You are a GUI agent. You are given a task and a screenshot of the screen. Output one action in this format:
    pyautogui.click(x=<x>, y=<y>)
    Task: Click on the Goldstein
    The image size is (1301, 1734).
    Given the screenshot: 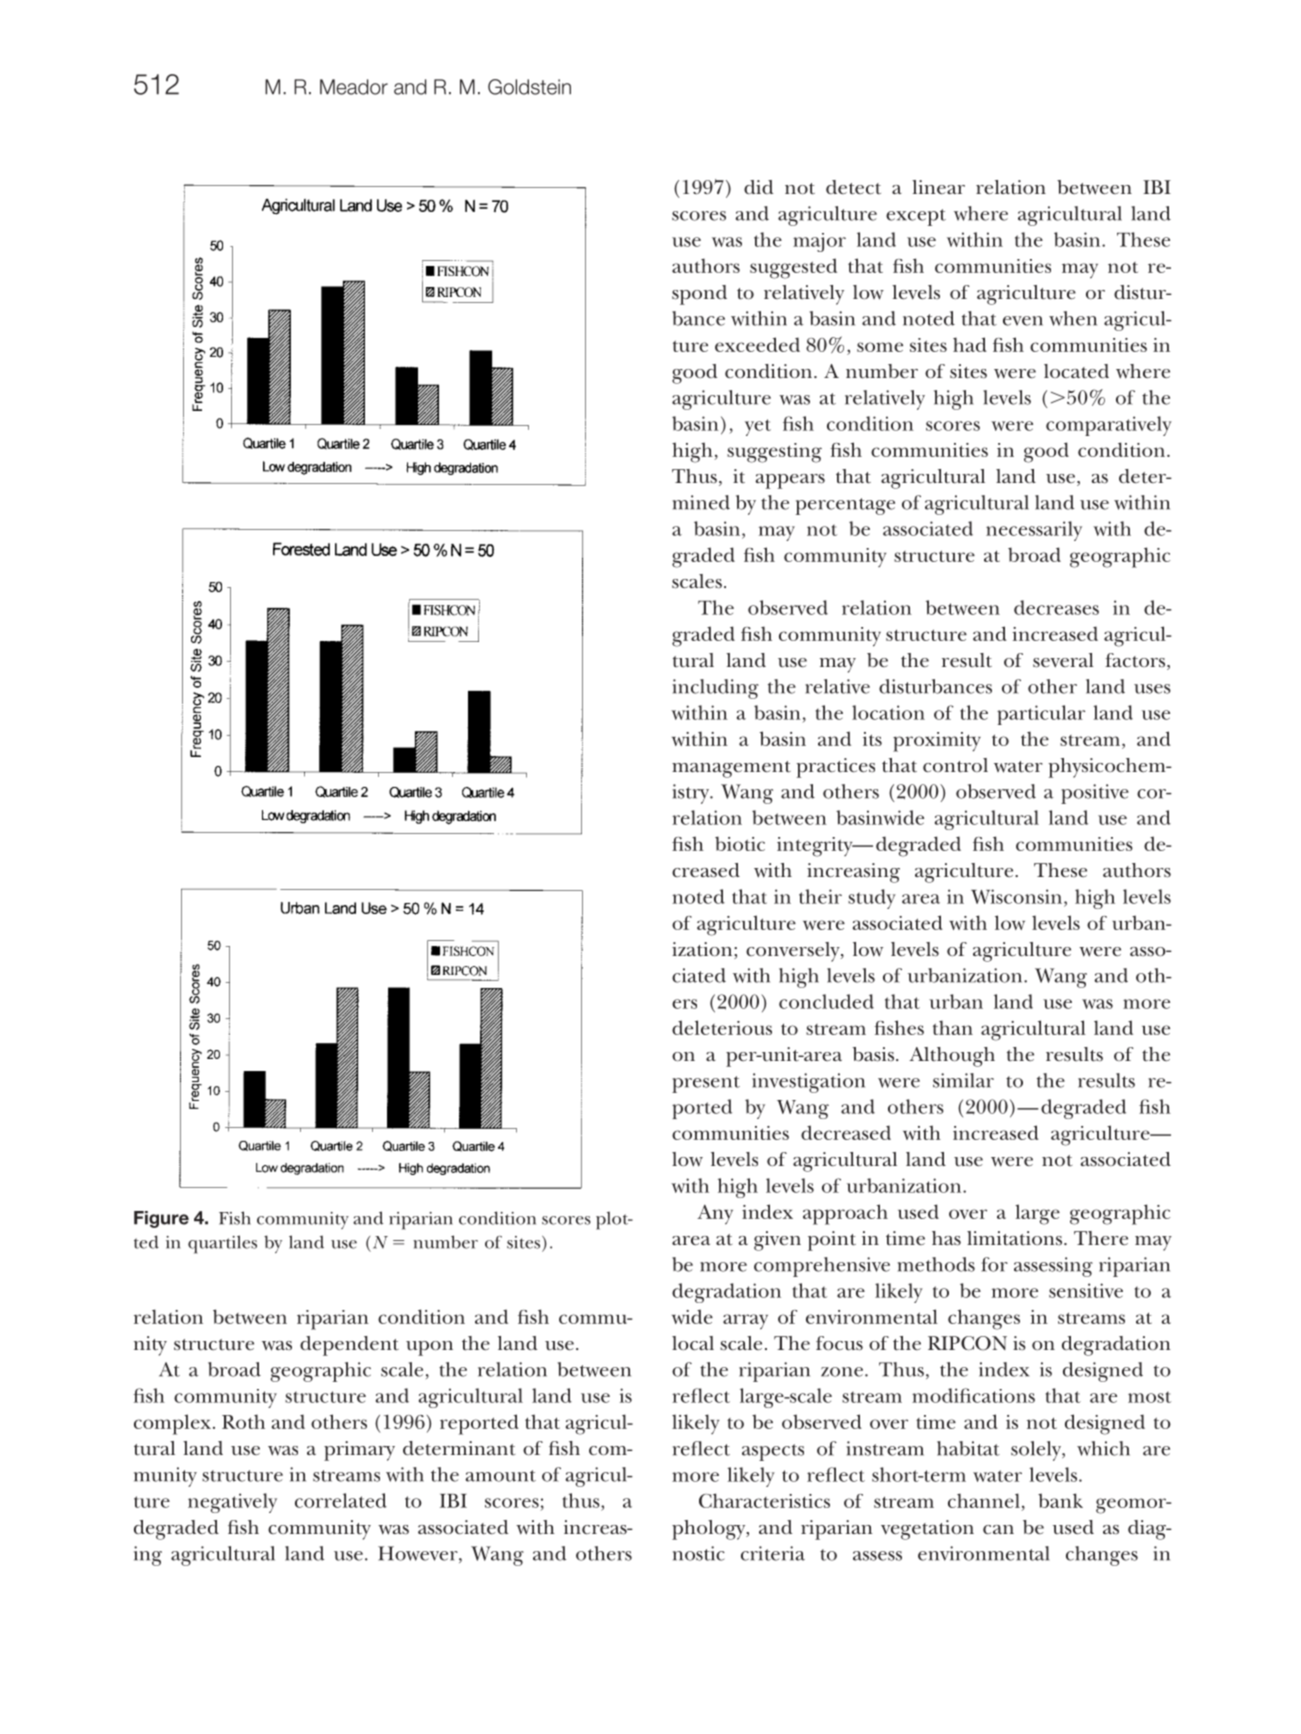 What is the action you would take?
    pyautogui.click(x=529, y=87)
